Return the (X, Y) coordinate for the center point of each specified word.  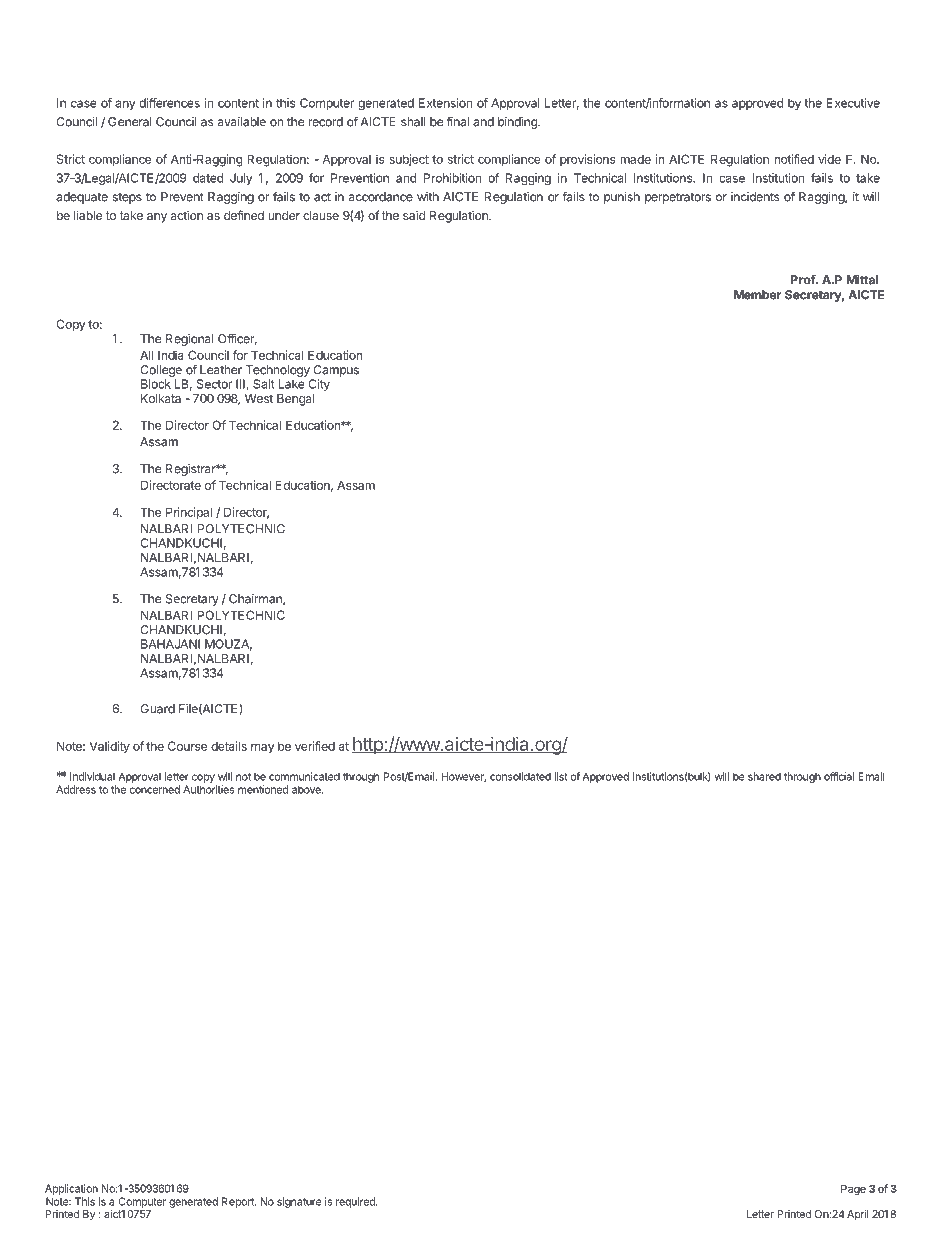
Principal (189, 513)
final (458, 122)
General (130, 122)
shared (764, 776)
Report (239, 1202)
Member (757, 295)
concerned (155, 789)
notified (794, 159)
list (561, 776)
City (319, 385)
